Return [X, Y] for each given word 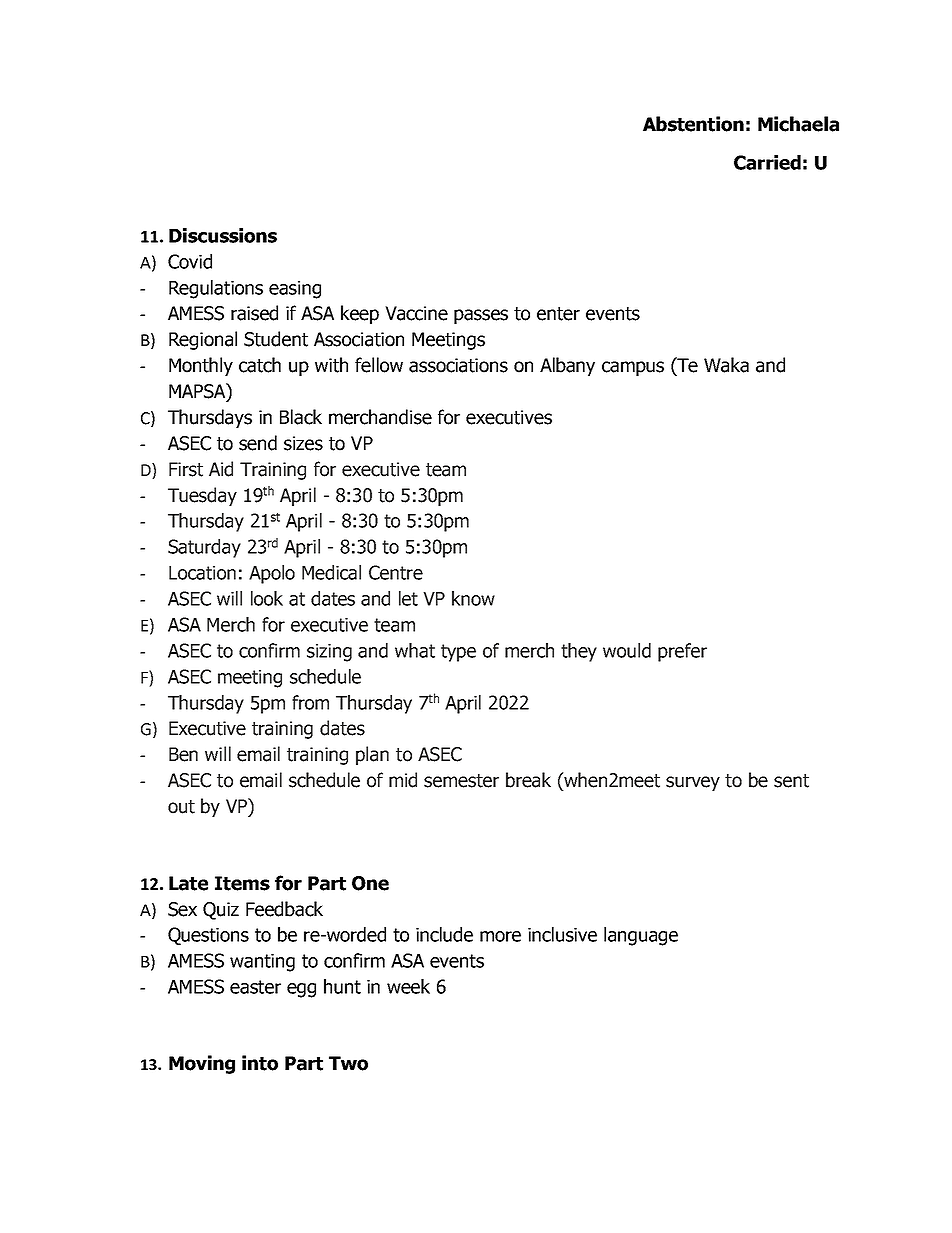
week [408, 986]
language [641, 936]
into [260, 1063]
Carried [767, 162]
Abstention [693, 124]
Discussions [223, 235]
